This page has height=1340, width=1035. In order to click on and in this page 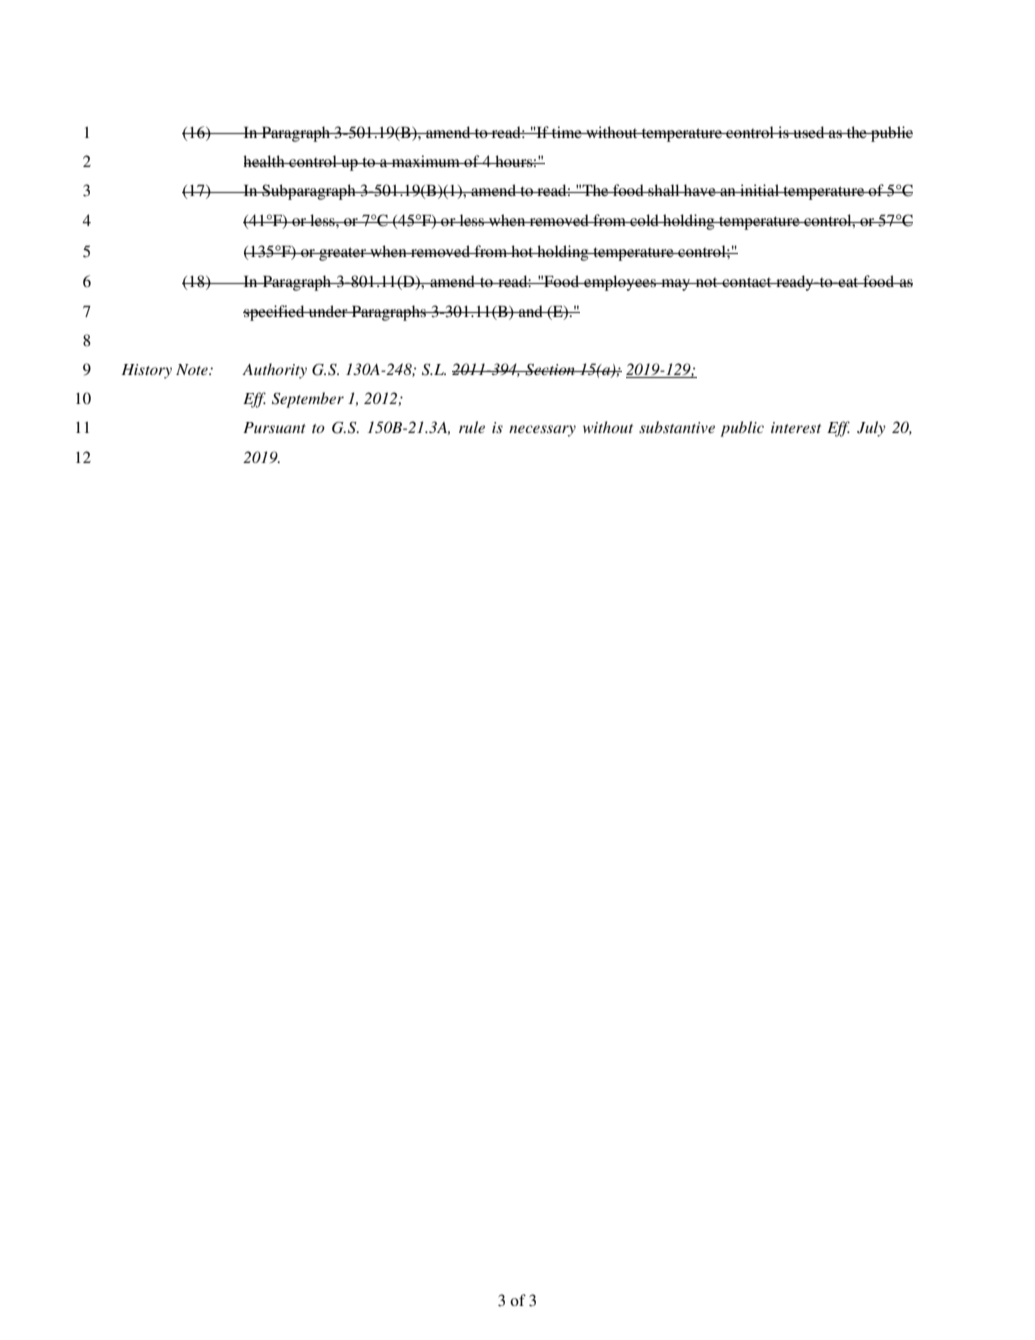, I will do `click(531, 311)`.
